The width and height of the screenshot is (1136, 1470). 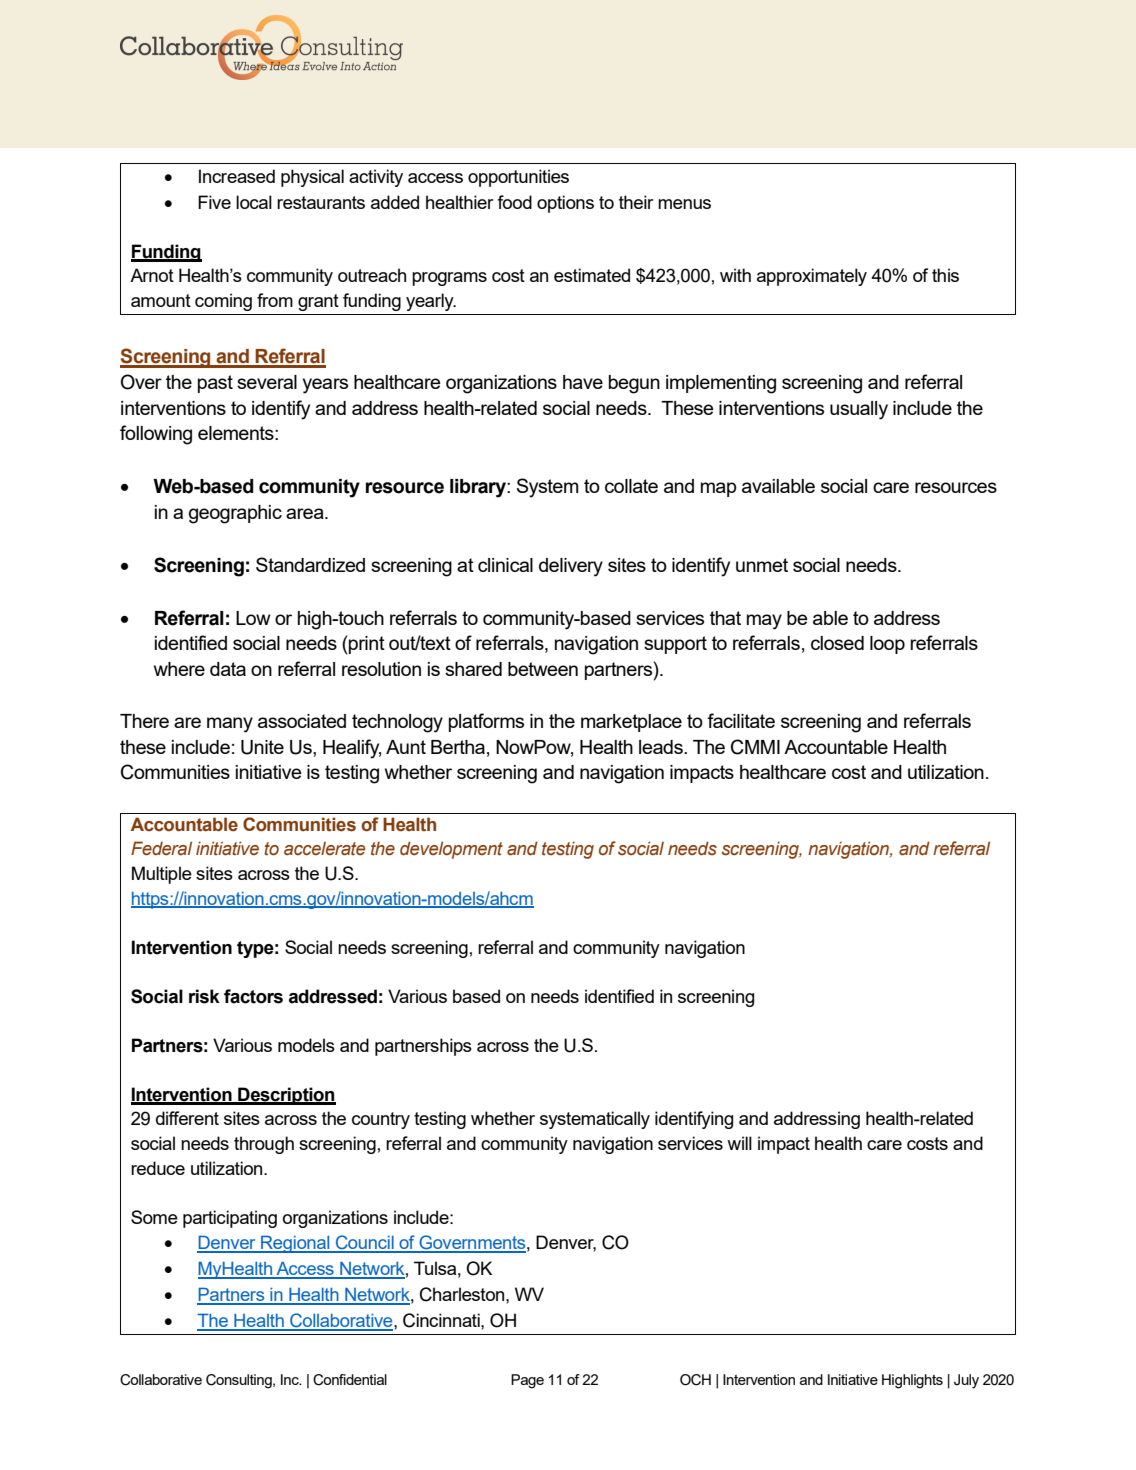 I want to click on approximately, so click(x=812, y=277).
